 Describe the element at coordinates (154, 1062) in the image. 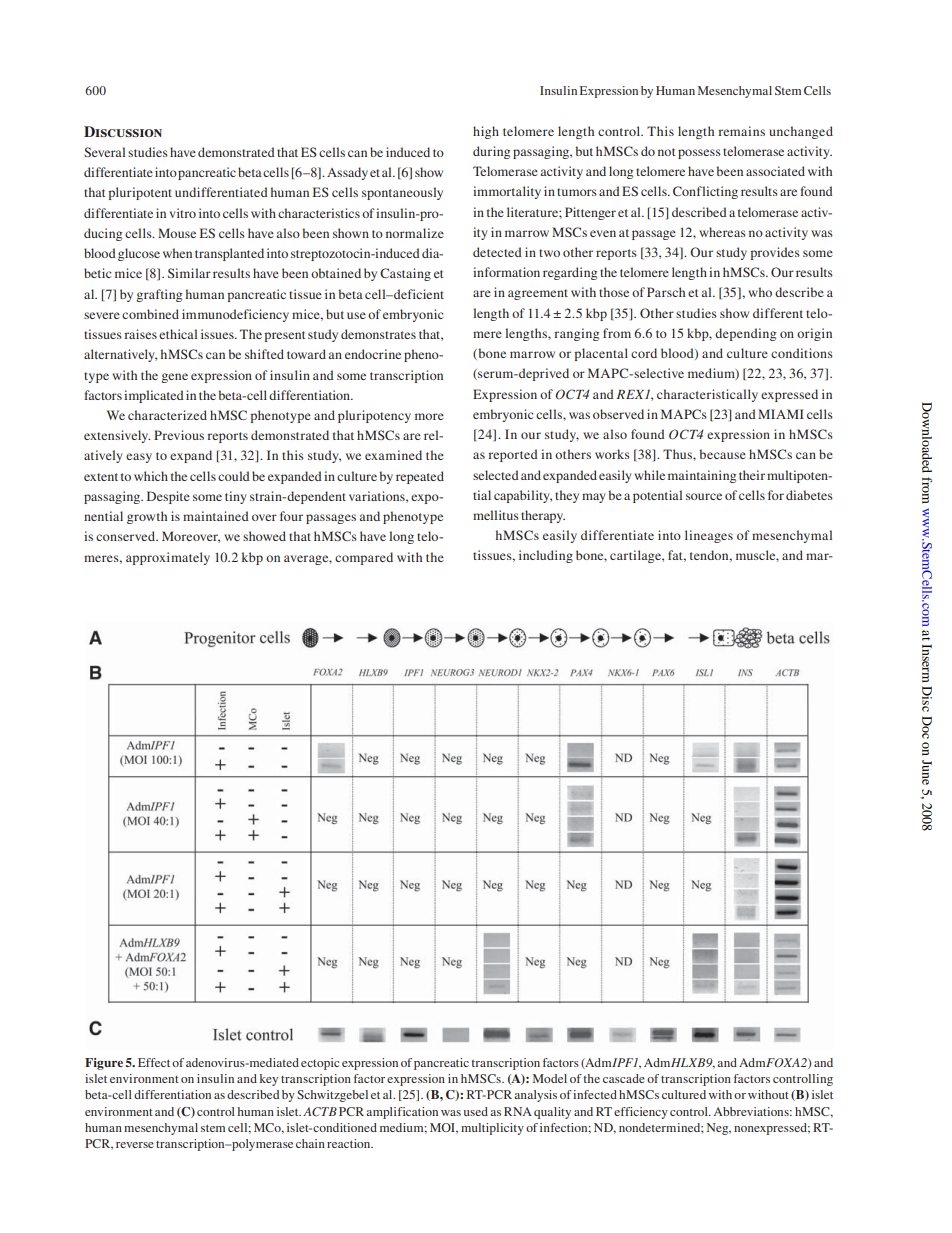

I see `Effect` at that location.
